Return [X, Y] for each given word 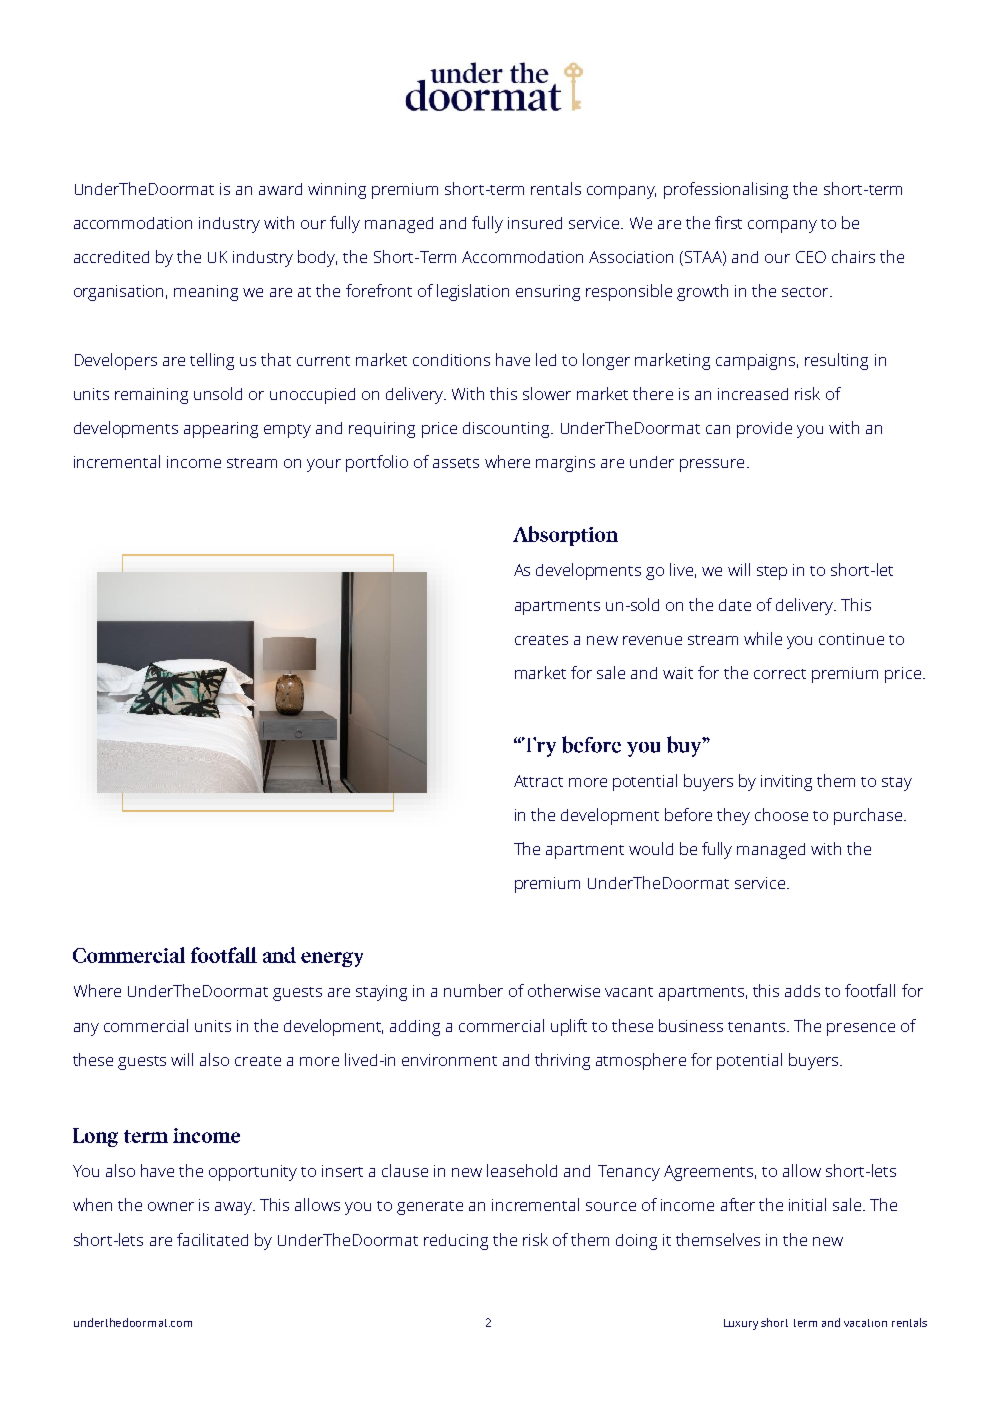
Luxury [741, 1324]
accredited [111, 257]
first [728, 222]
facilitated [212, 1239]
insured [535, 223]
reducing [456, 1242]
